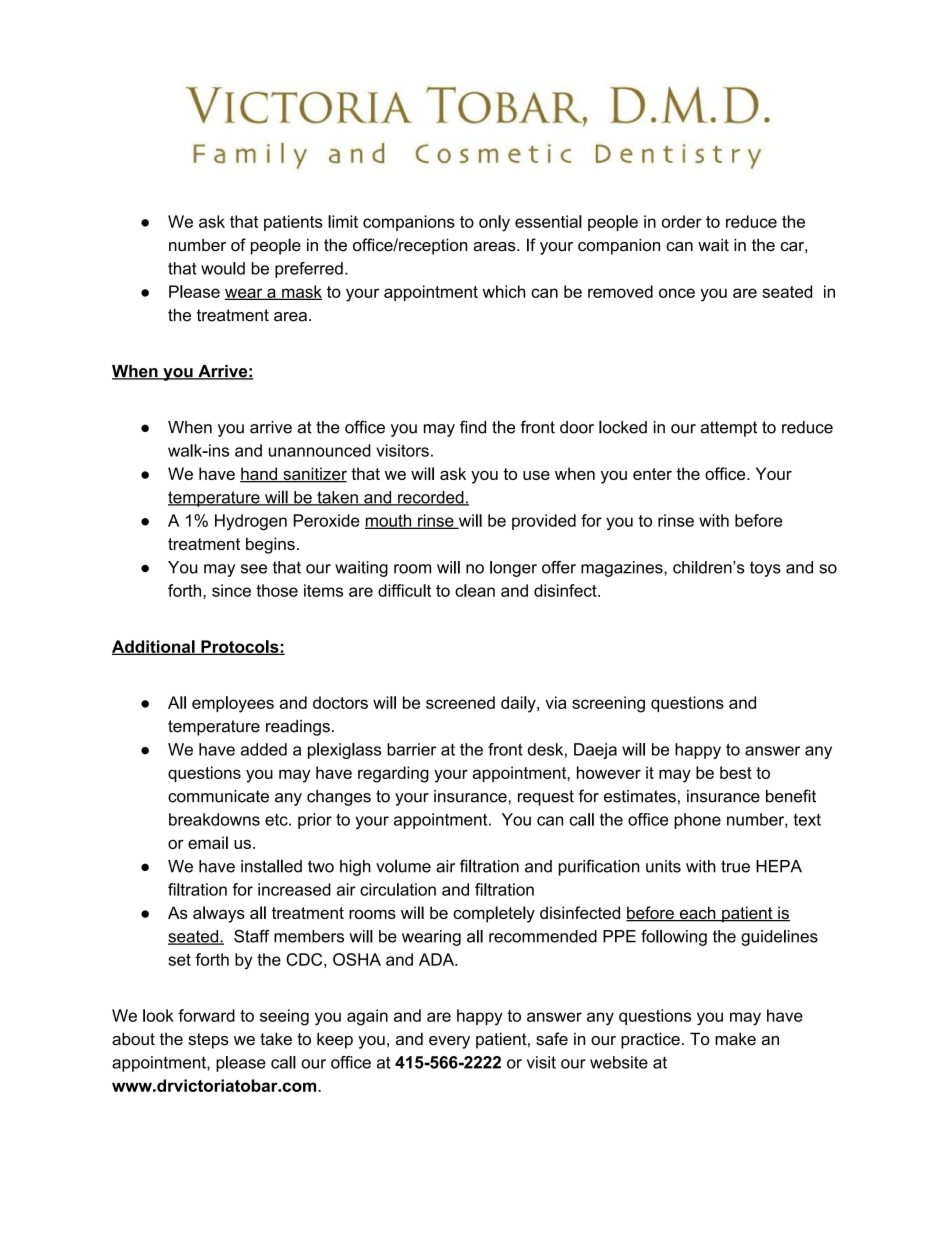 This screenshot has width=952, height=1233. I want to click on enter, so click(652, 474).
